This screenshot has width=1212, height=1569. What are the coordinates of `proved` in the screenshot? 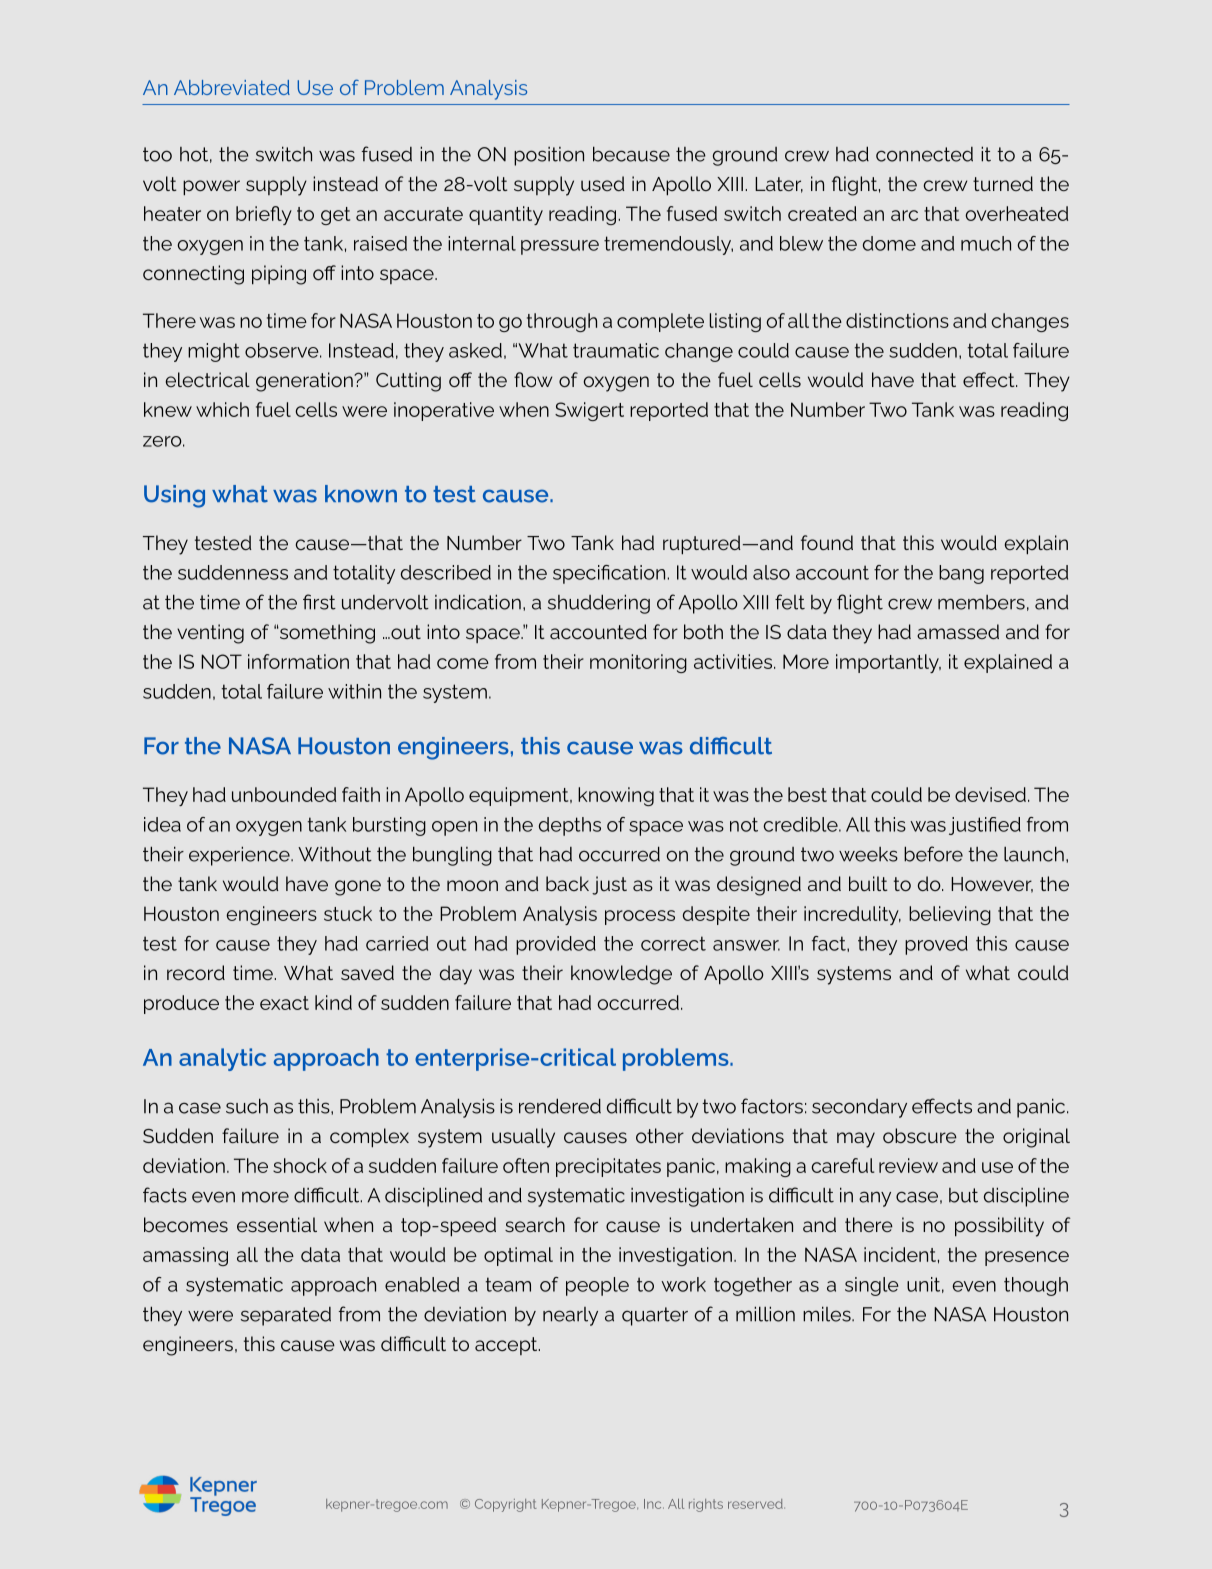 It's located at (936, 945).
